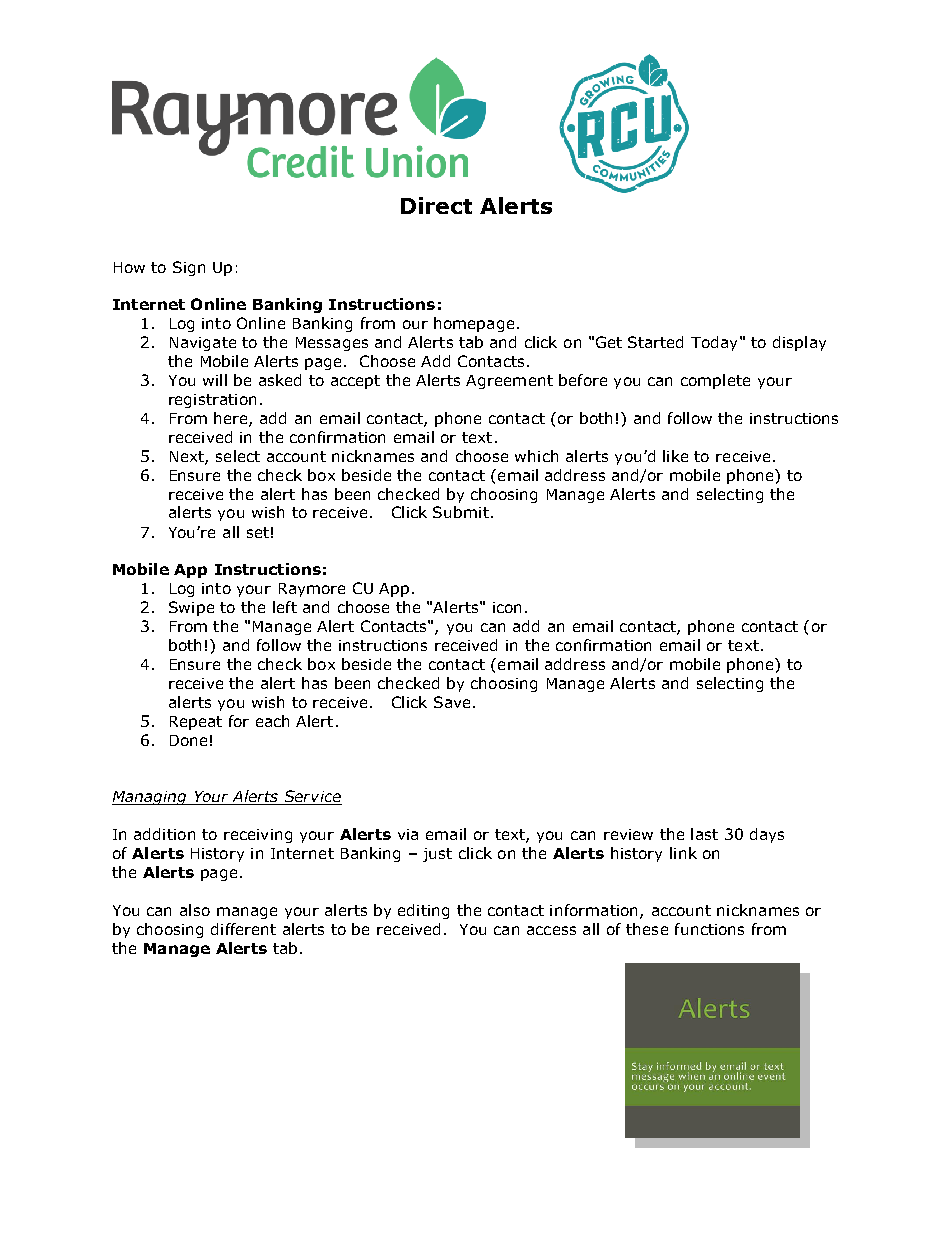 This page has height=1233, width=952. Describe the element at coordinates (716, 343) in the page. I see `Today` at that location.
